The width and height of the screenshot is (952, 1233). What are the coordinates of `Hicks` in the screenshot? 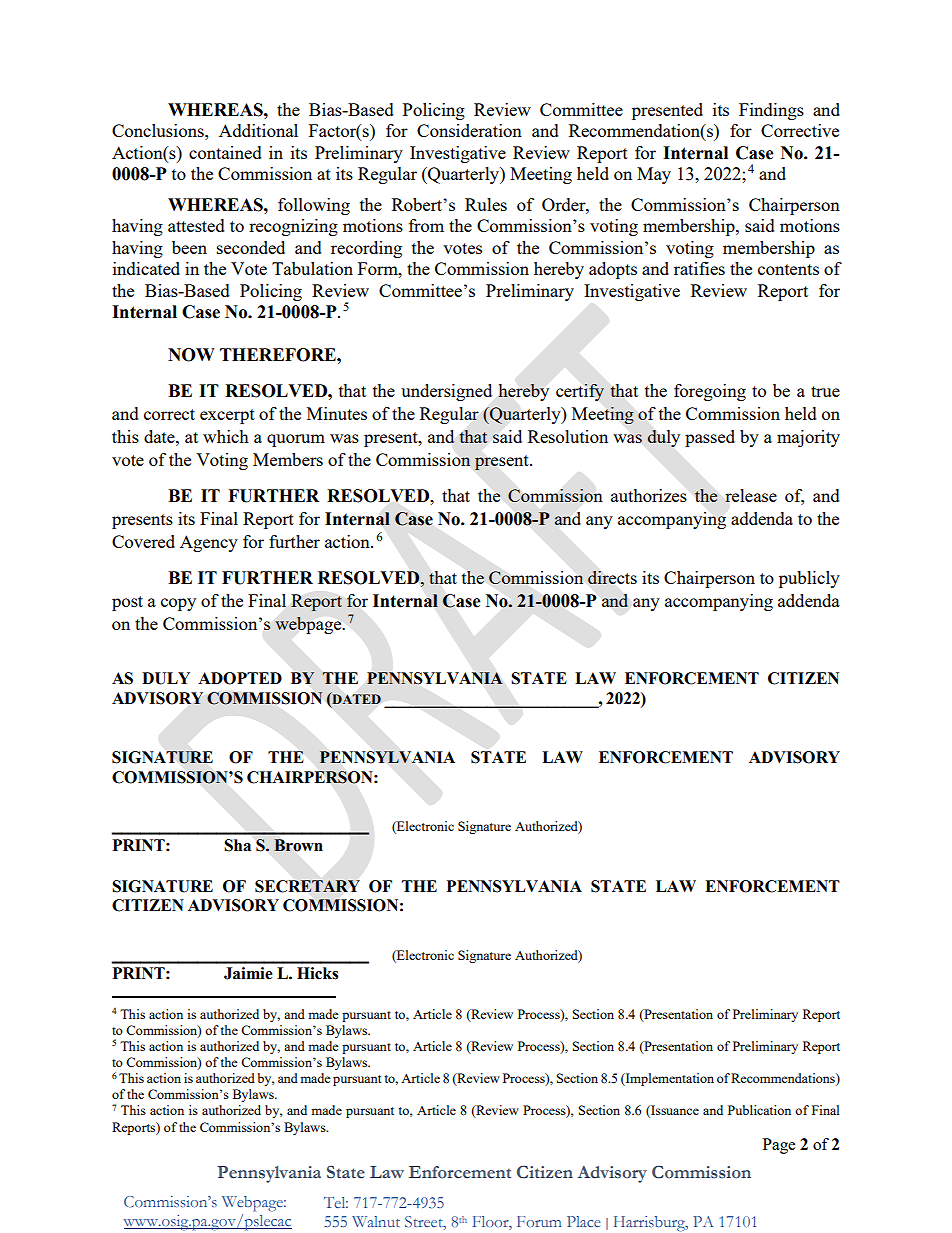 It's located at (317, 973).
